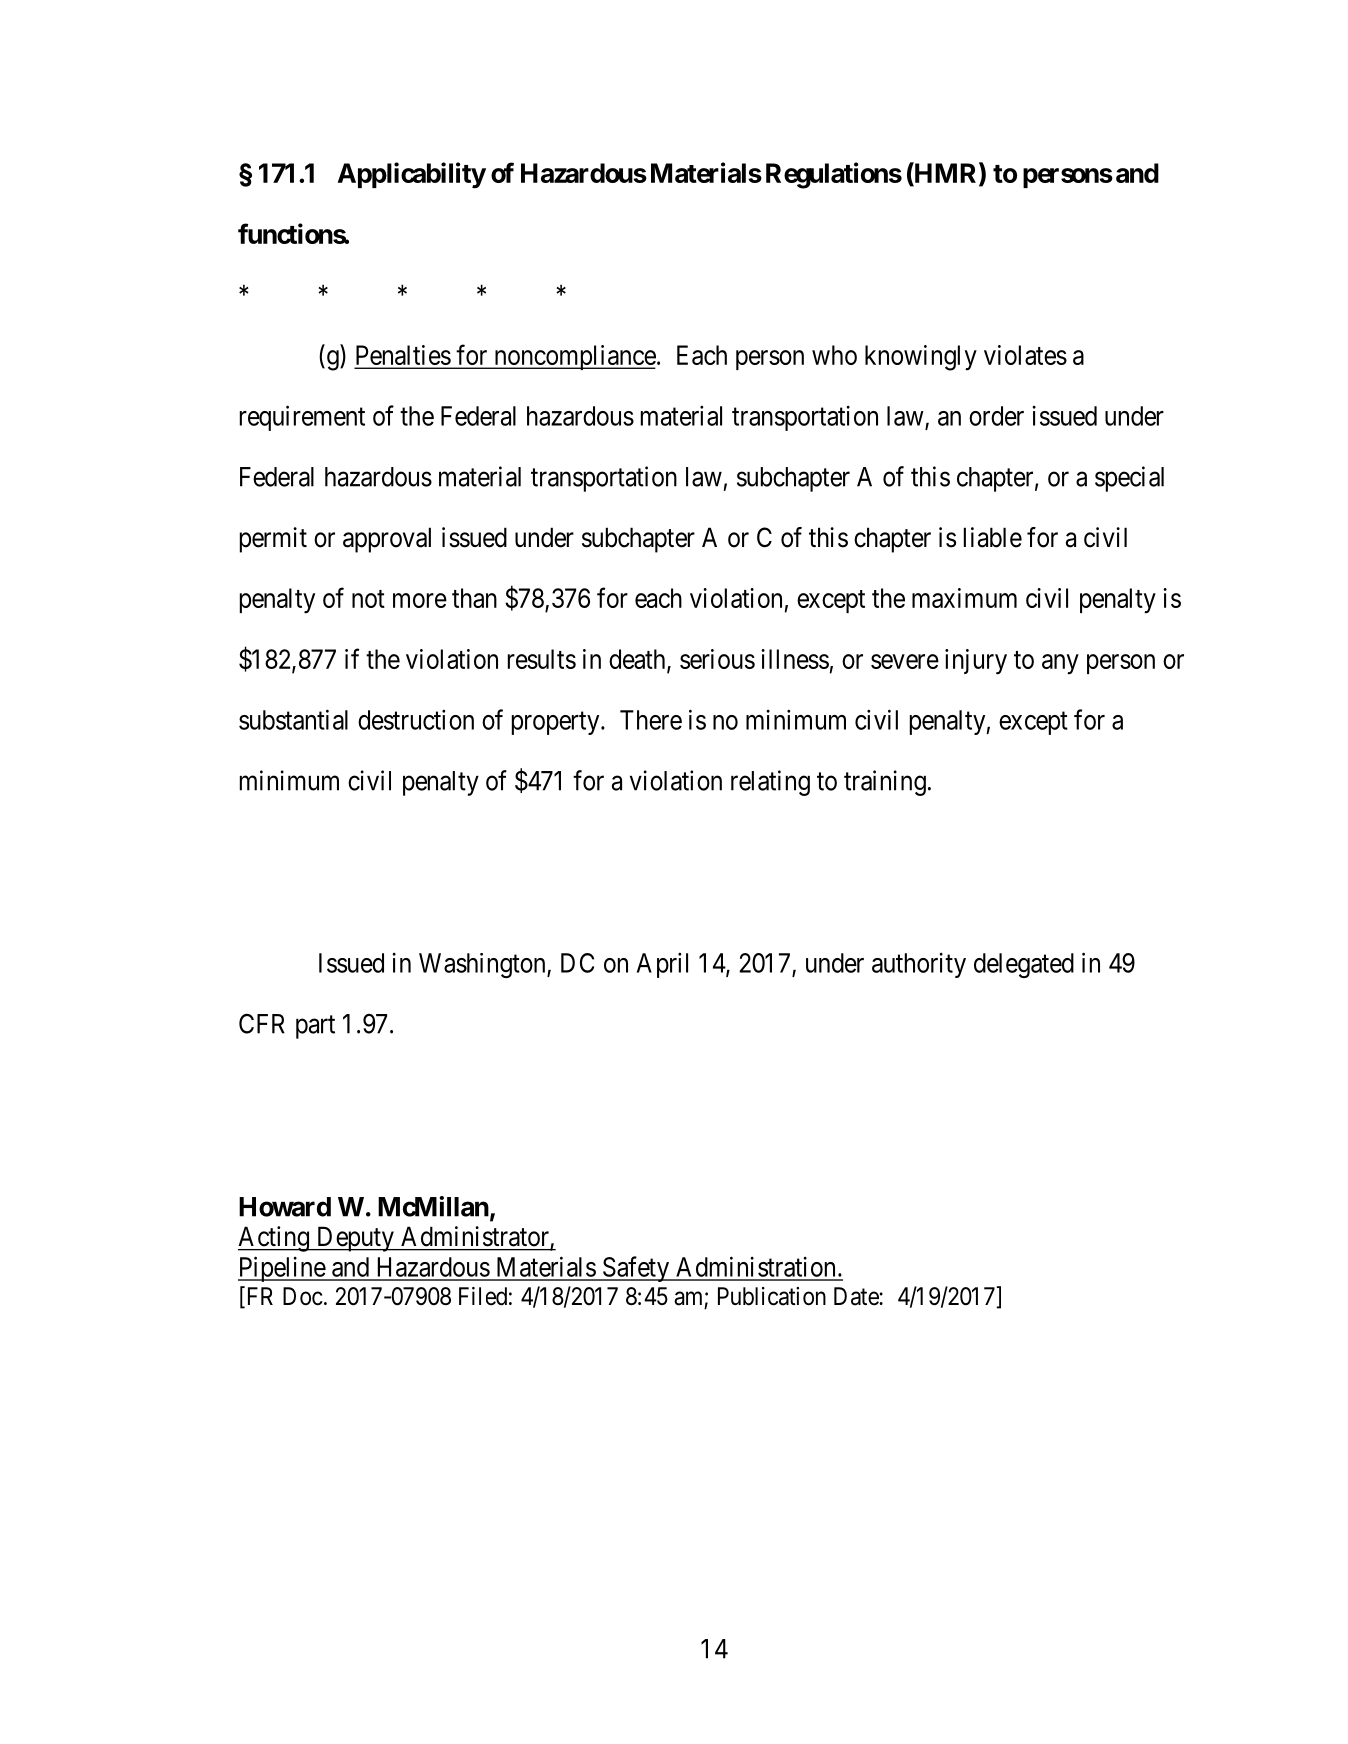 The height and width of the page is (1744, 1348). What do you see at coordinates (651, 720) in the page?
I see `There` at bounding box center [651, 720].
